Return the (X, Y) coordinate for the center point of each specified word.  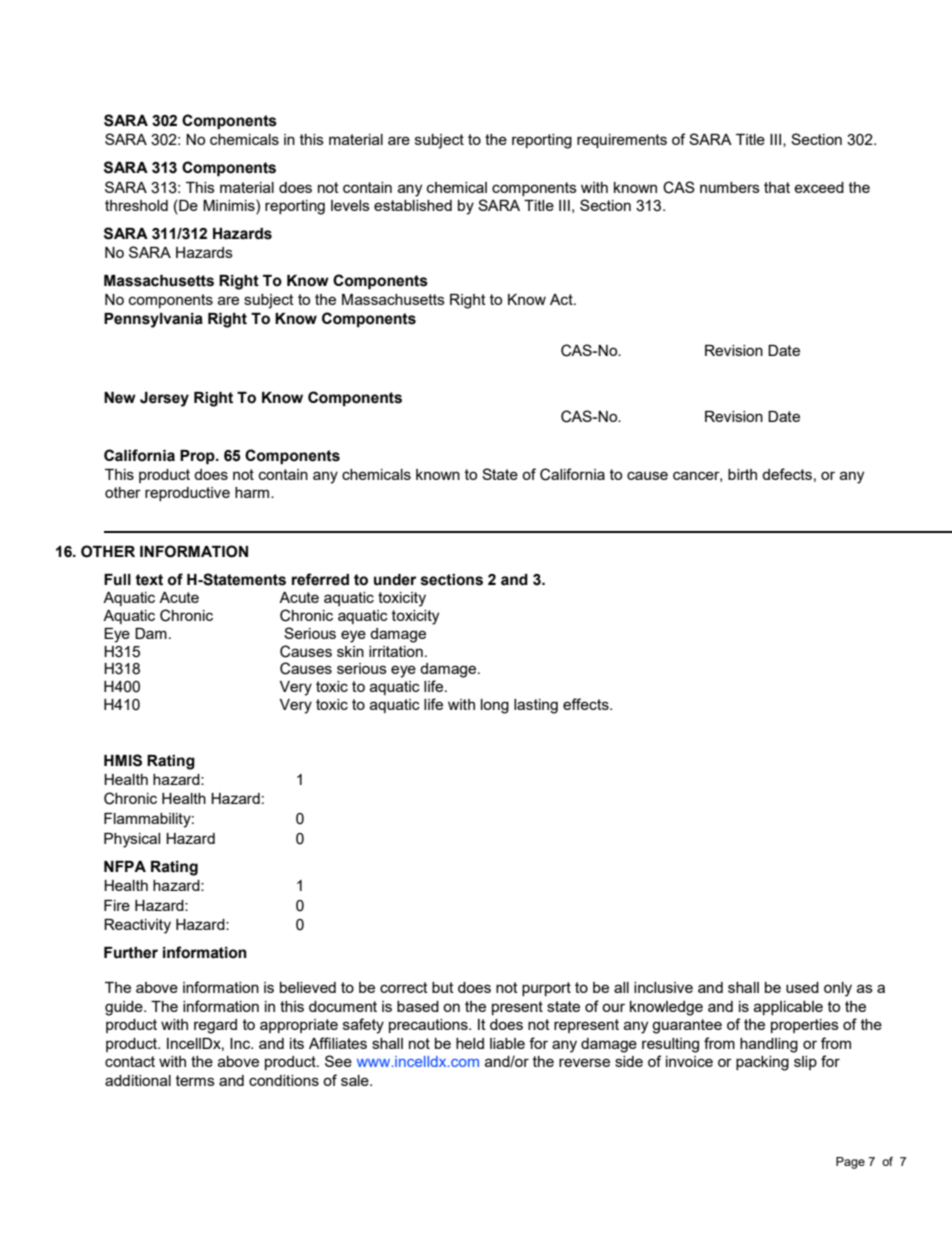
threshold (136, 205)
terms (195, 1080)
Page (850, 1163)
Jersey (164, 399)
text (149, 580)
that (777, 187)
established (413, 205)
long (495, 706)
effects (587, 704)
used (802, 987)
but (443, 987)
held (470, 1043)
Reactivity (137, 926)
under (395, 580)
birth (742, 474)
